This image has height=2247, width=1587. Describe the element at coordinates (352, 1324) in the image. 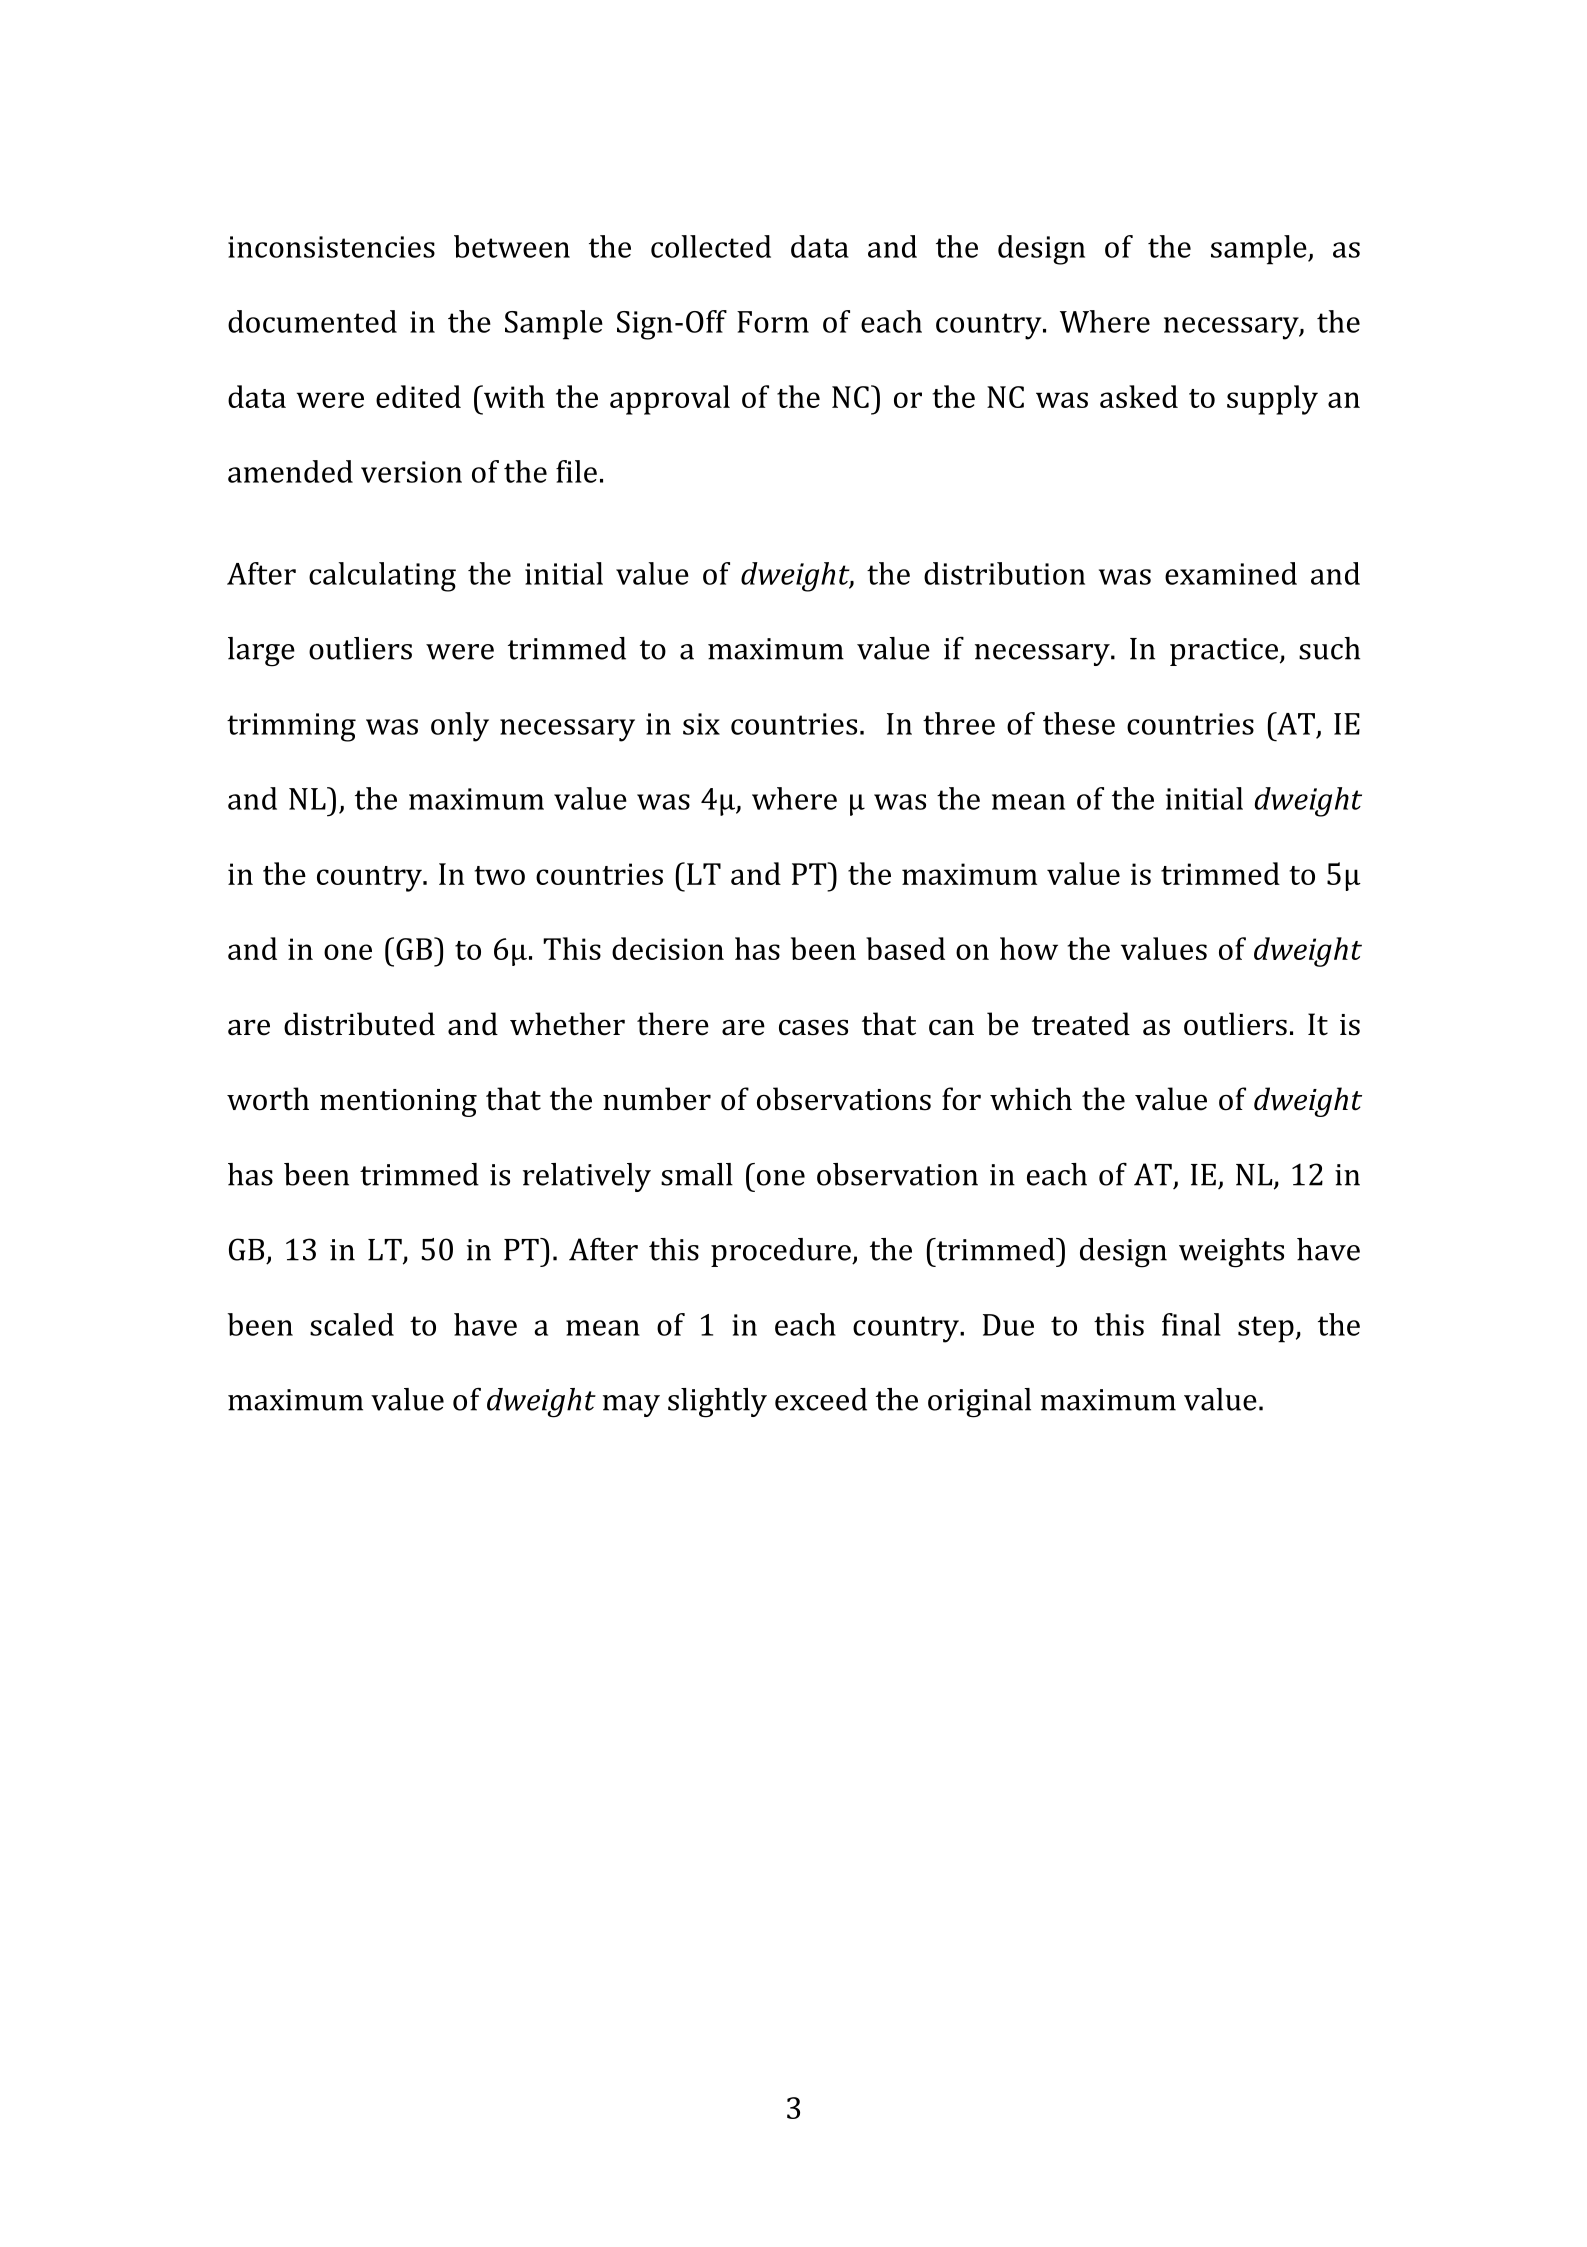

I see `scaled` at that location.
